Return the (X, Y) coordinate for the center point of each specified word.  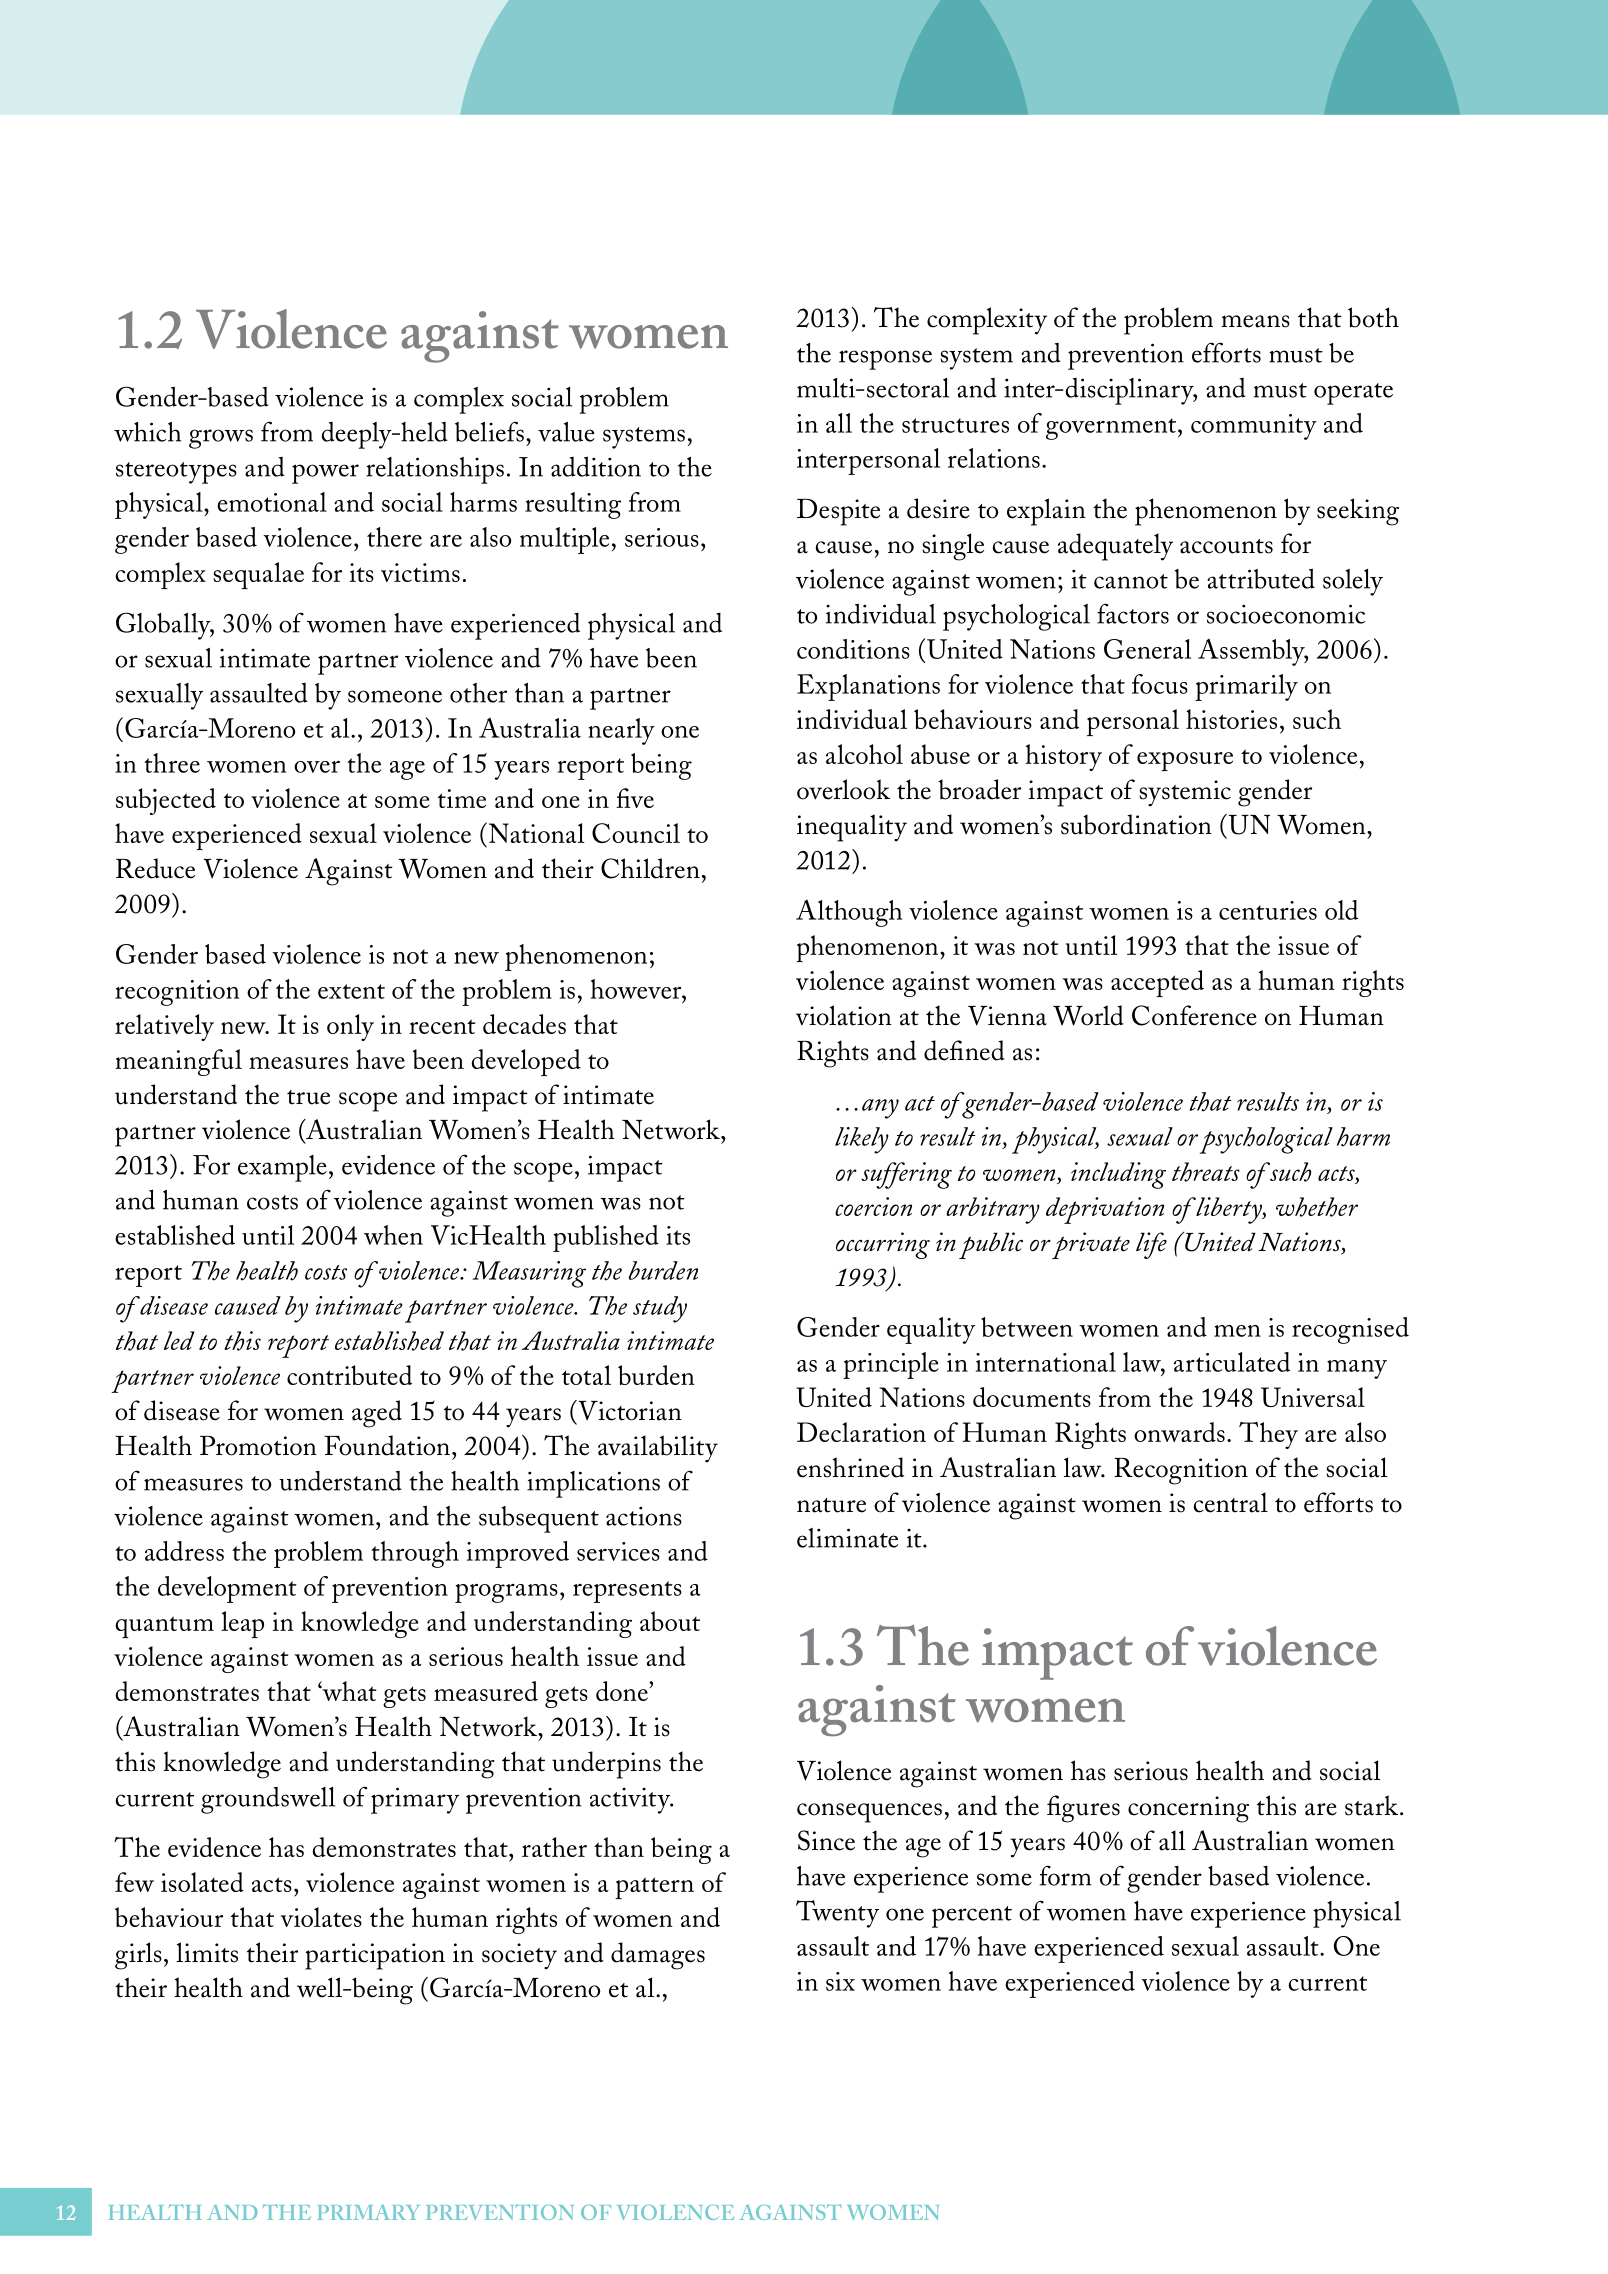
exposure (1185, 761)
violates (321, 1917)
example (282, 1168)
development (227, 1589)
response (885, 360)
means (1255, 321)
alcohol (864, 754)
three (172, 763)
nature (831, 1505)
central (1230, 1502)
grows (221, 439)
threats (1206, 1172)
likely (862, 1140)
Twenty (837, 1914)
